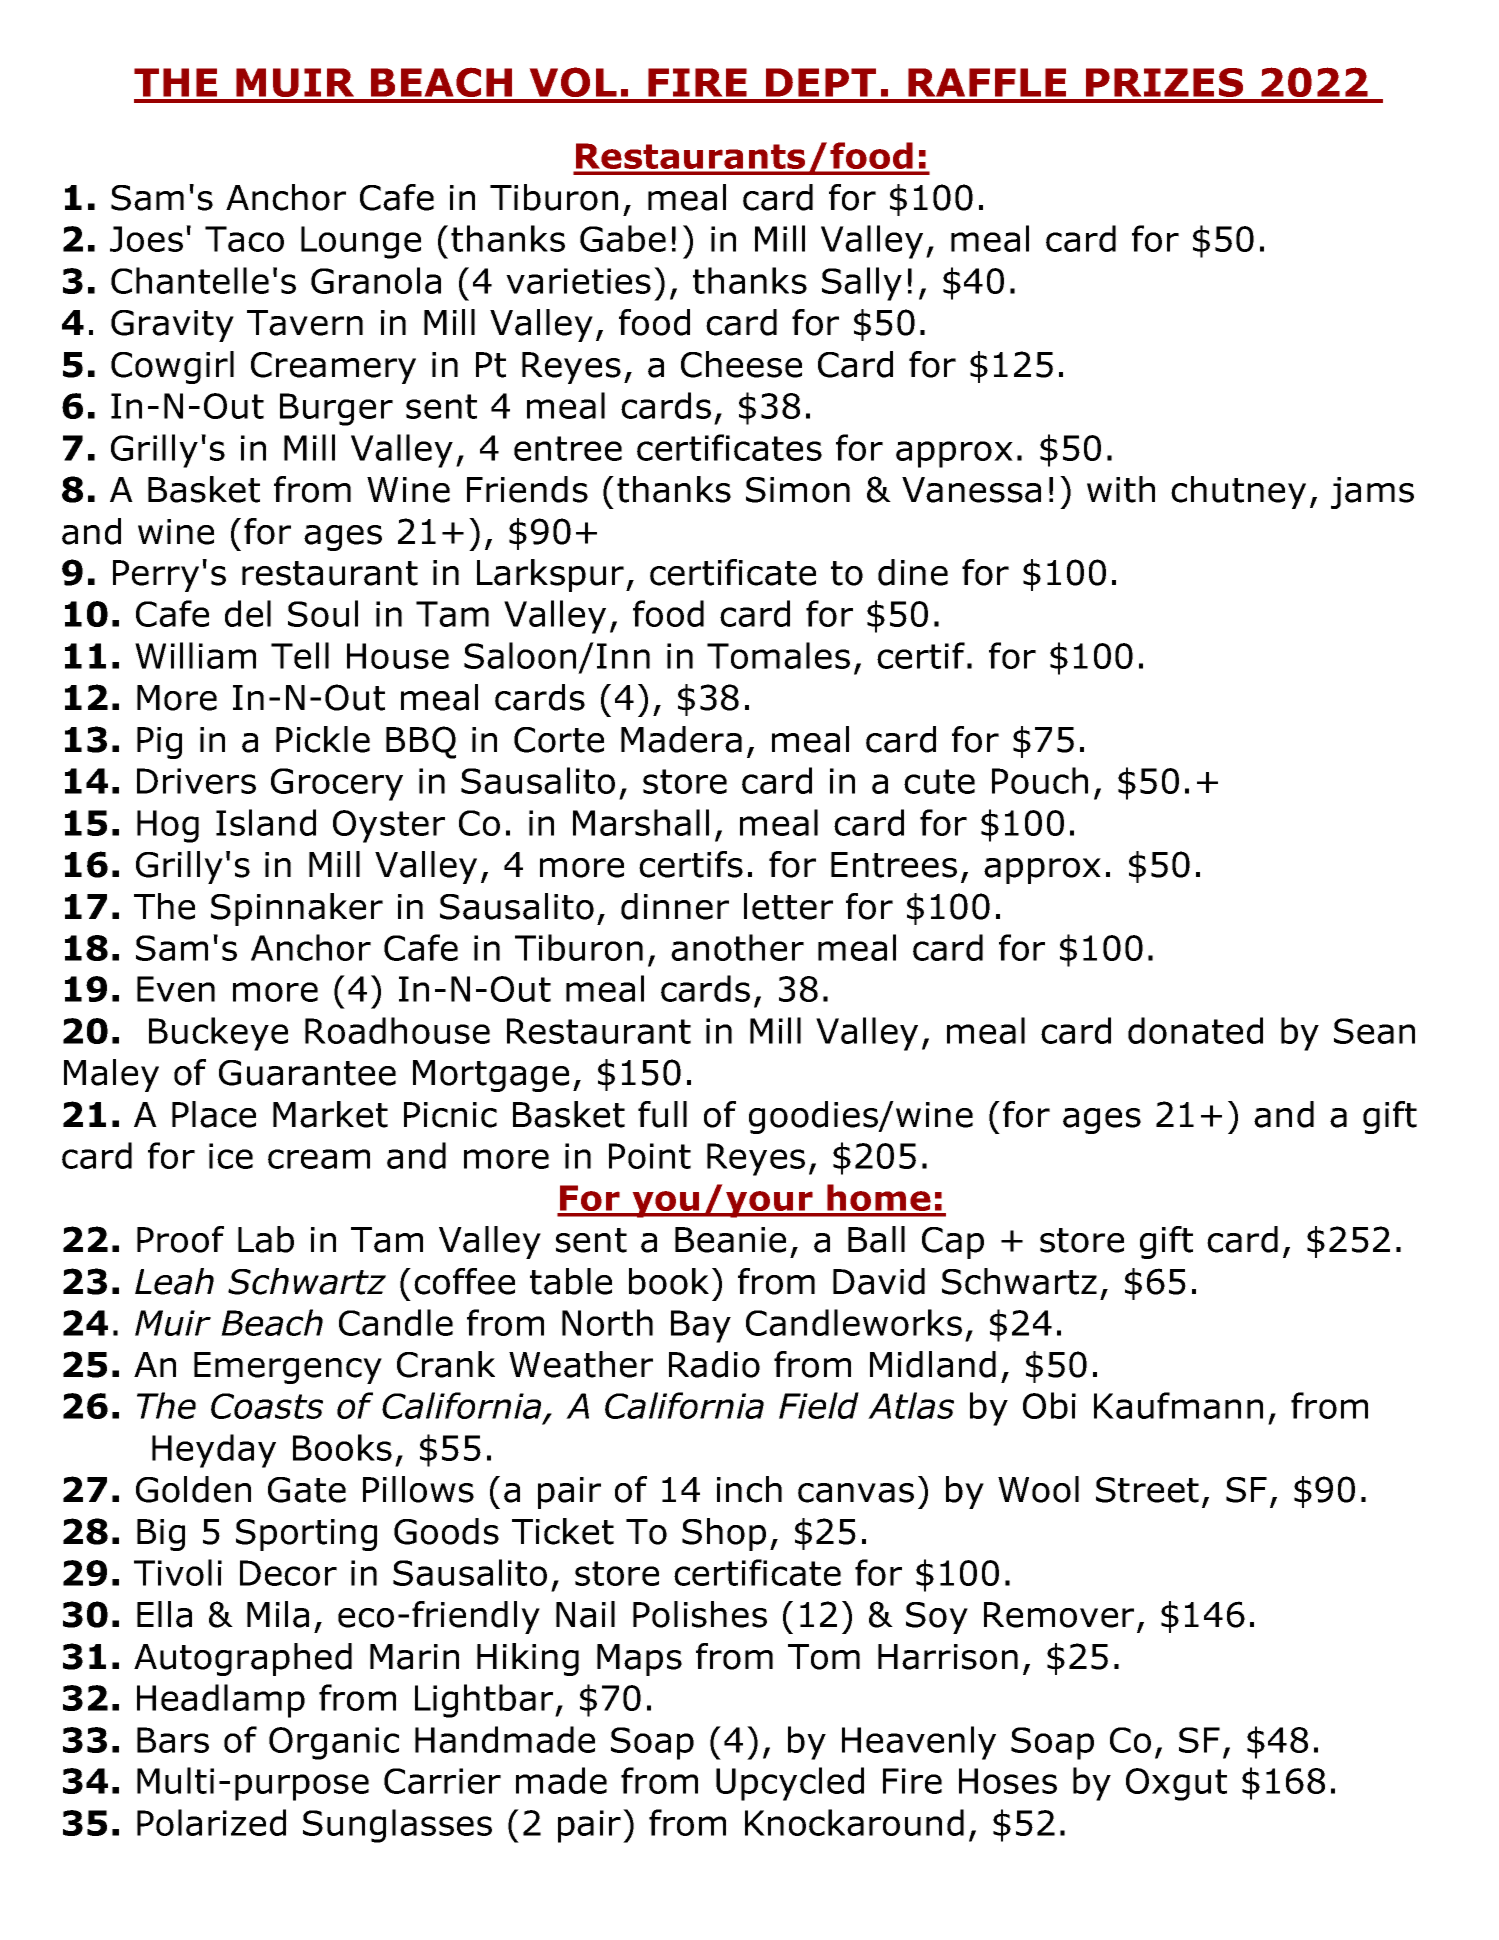  I want to click on Sally, so click(862, 284).
